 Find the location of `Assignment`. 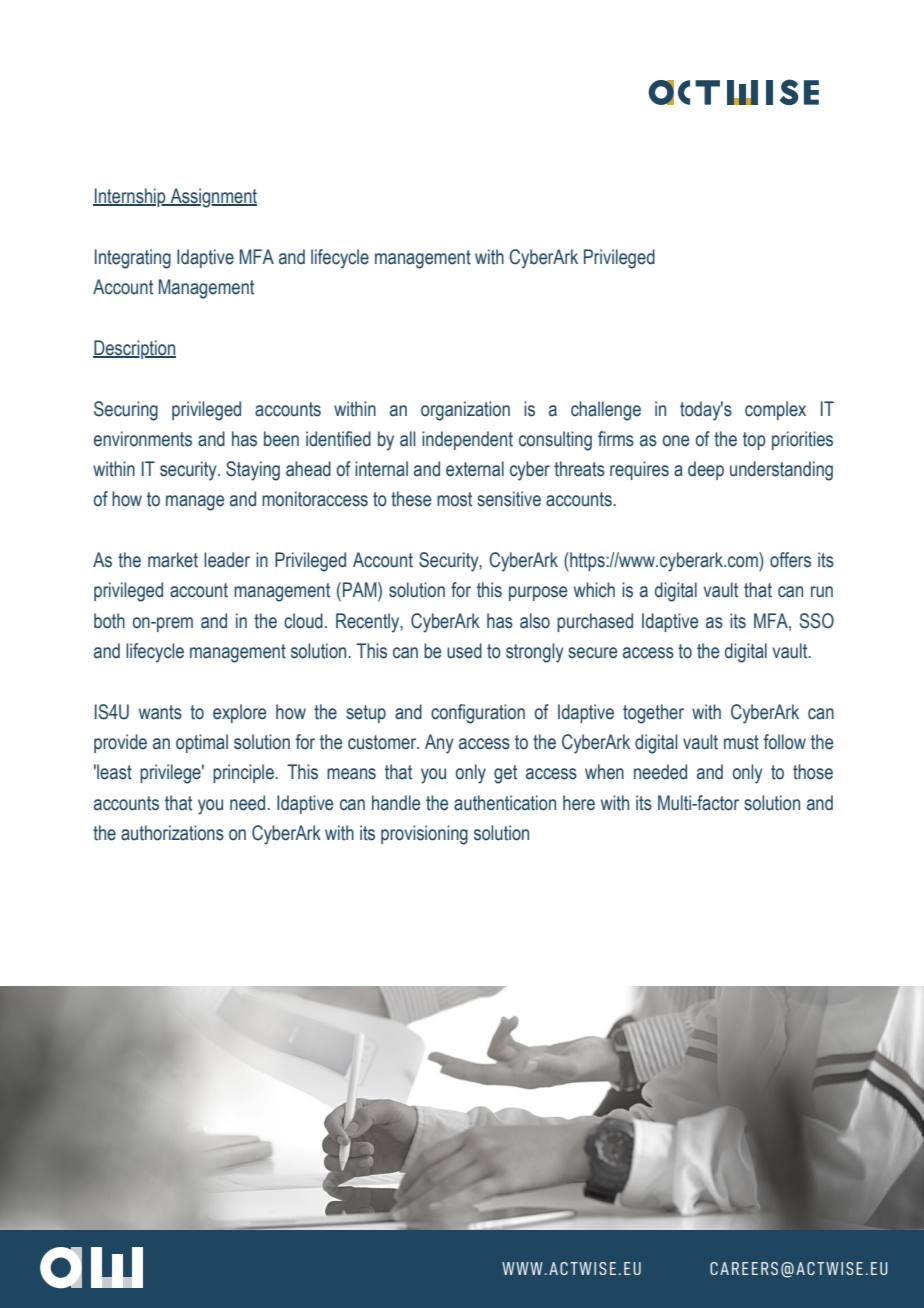

Assignment is located at coordinates (212, 198).
